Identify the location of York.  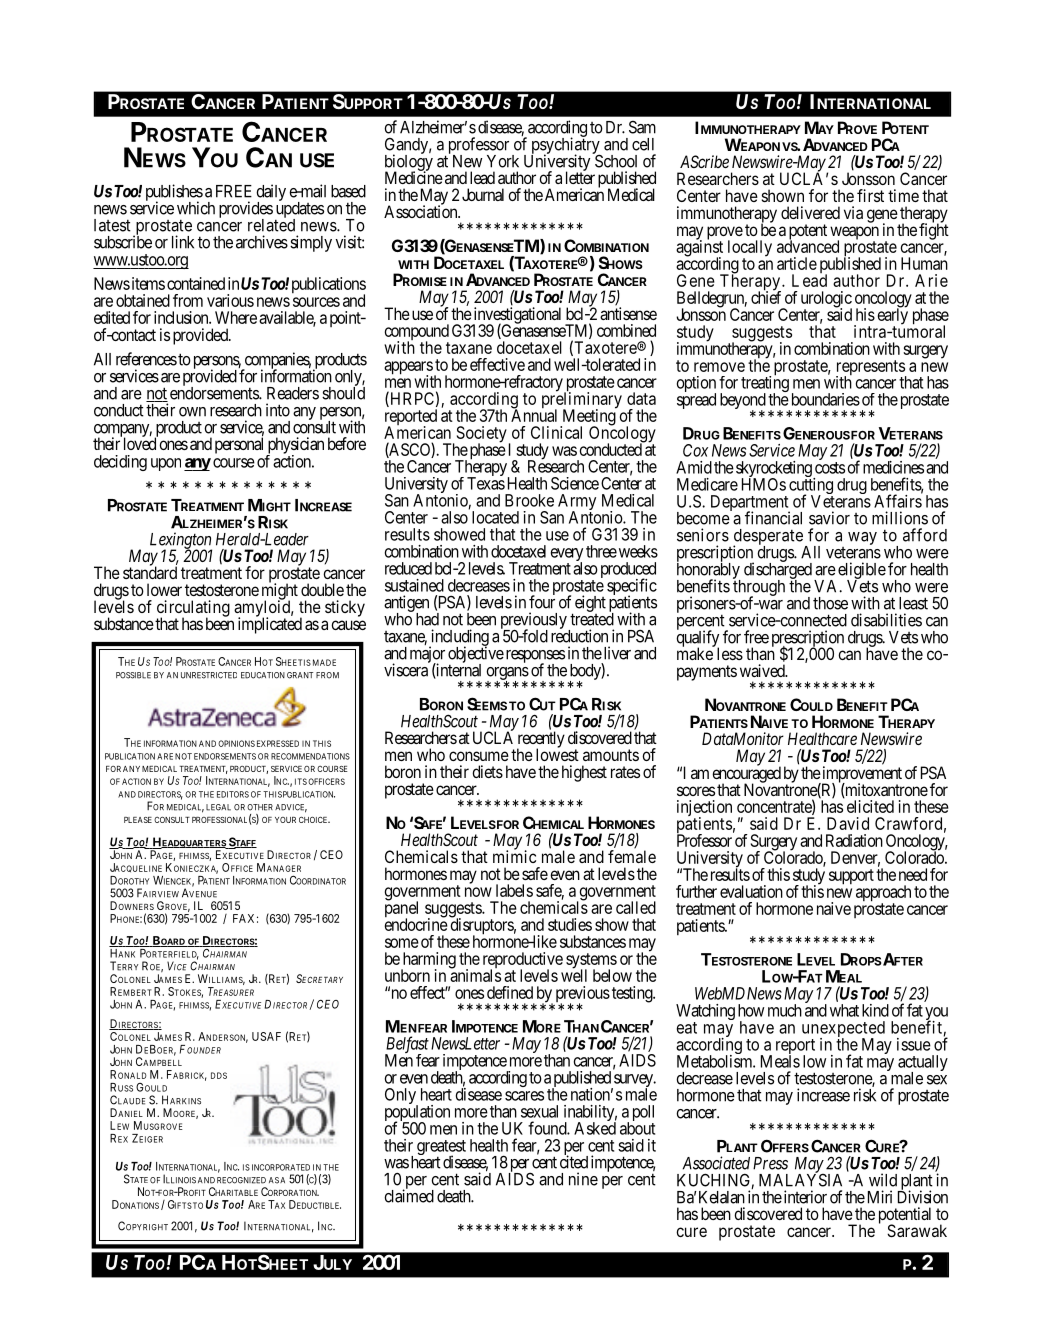
(503, 161).
